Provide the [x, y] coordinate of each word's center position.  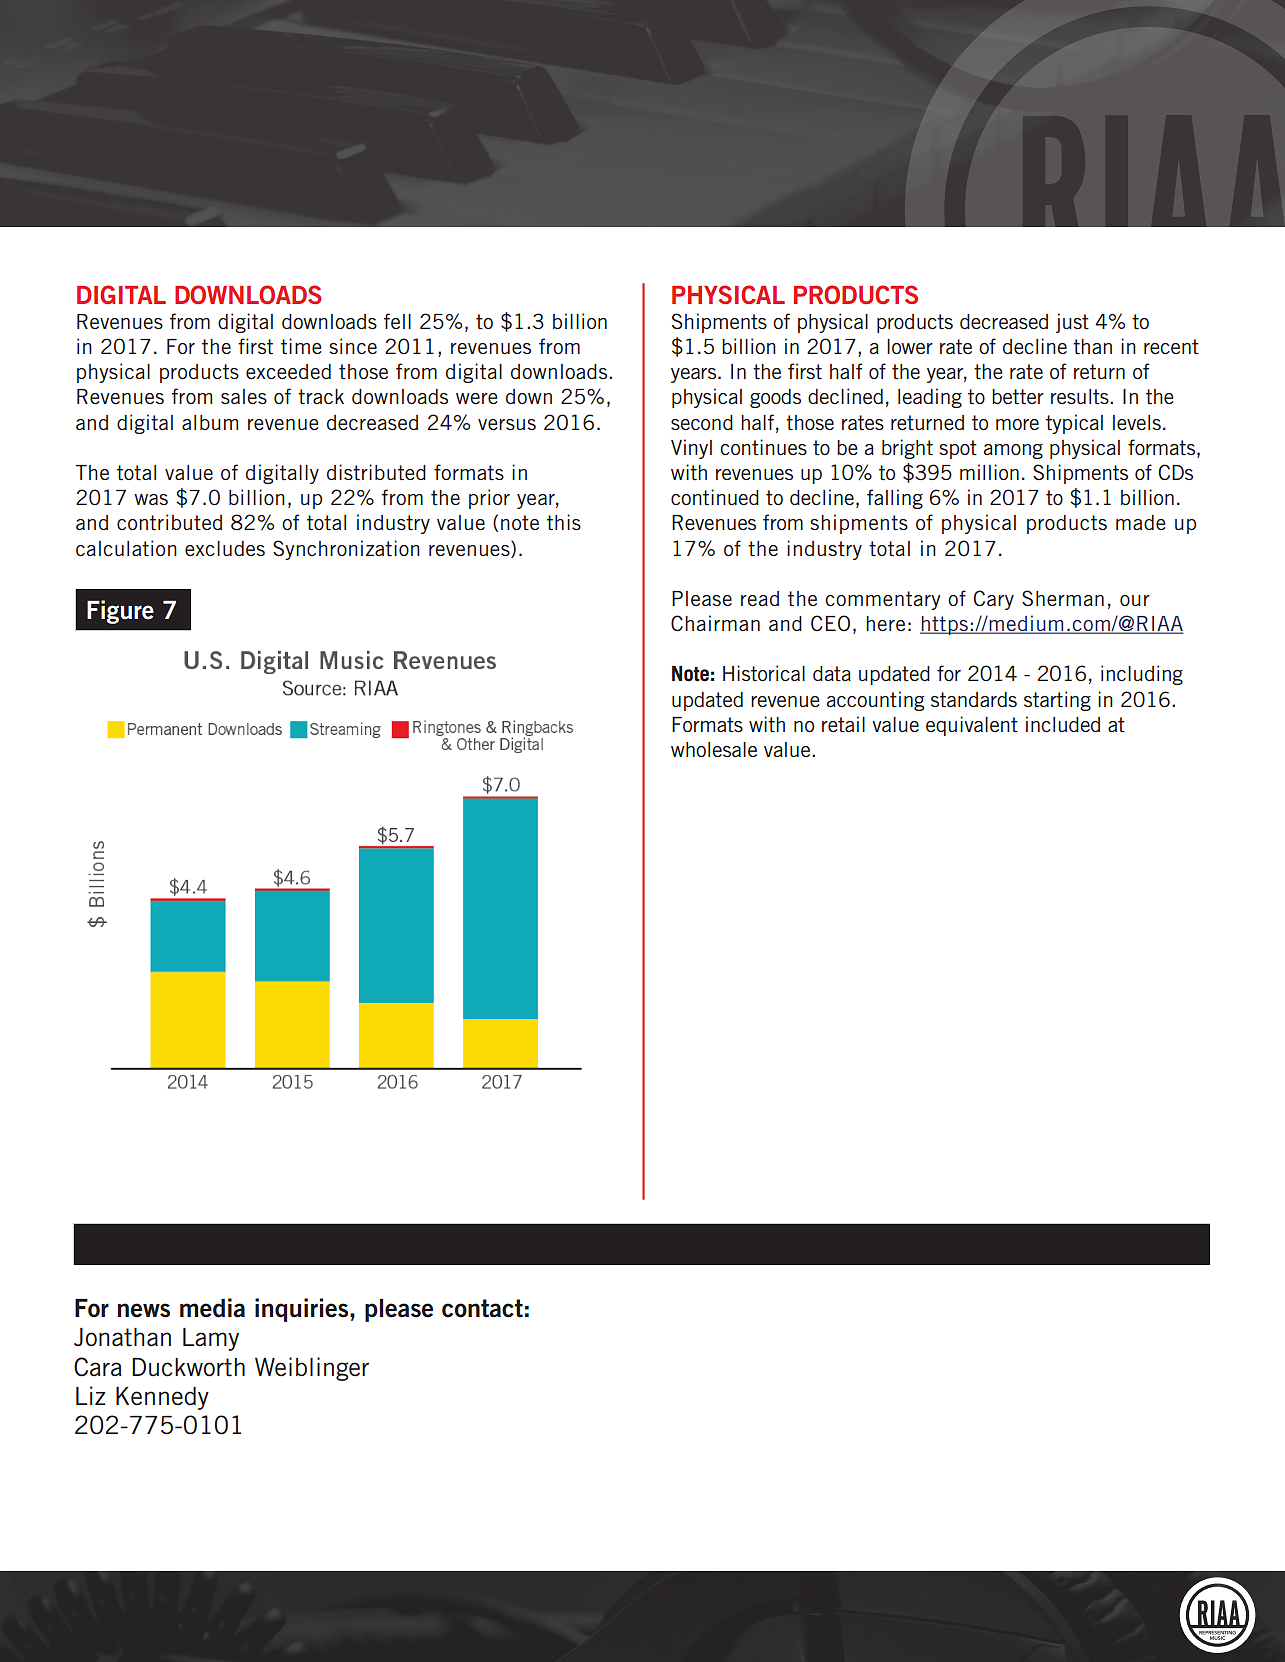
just [1072, 323]
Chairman [715, 623]
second [702, 422]
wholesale [714, 749]
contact [482, 1308]
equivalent [972, 726]
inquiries [303, 1310]
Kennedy [162, 1398]
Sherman [1063, 598]
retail [843, 724]
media [212, 1308]
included [1063, 724]
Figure [120, 612]
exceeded [288, 371]
